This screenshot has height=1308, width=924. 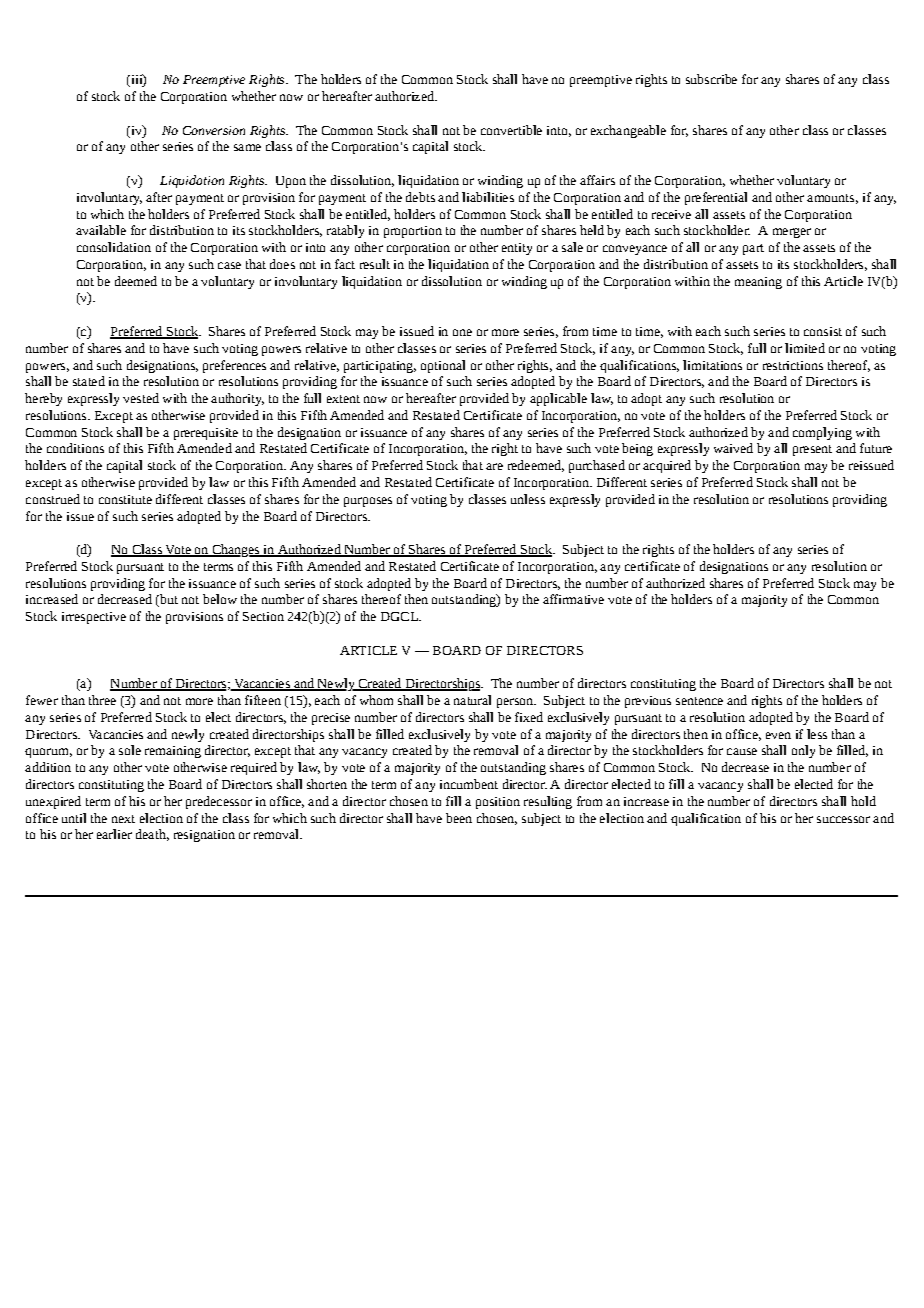 What do you see at coordinates (214, 130) in the screenshot?
I see `Conversion` at bounding box center [214, 130].
